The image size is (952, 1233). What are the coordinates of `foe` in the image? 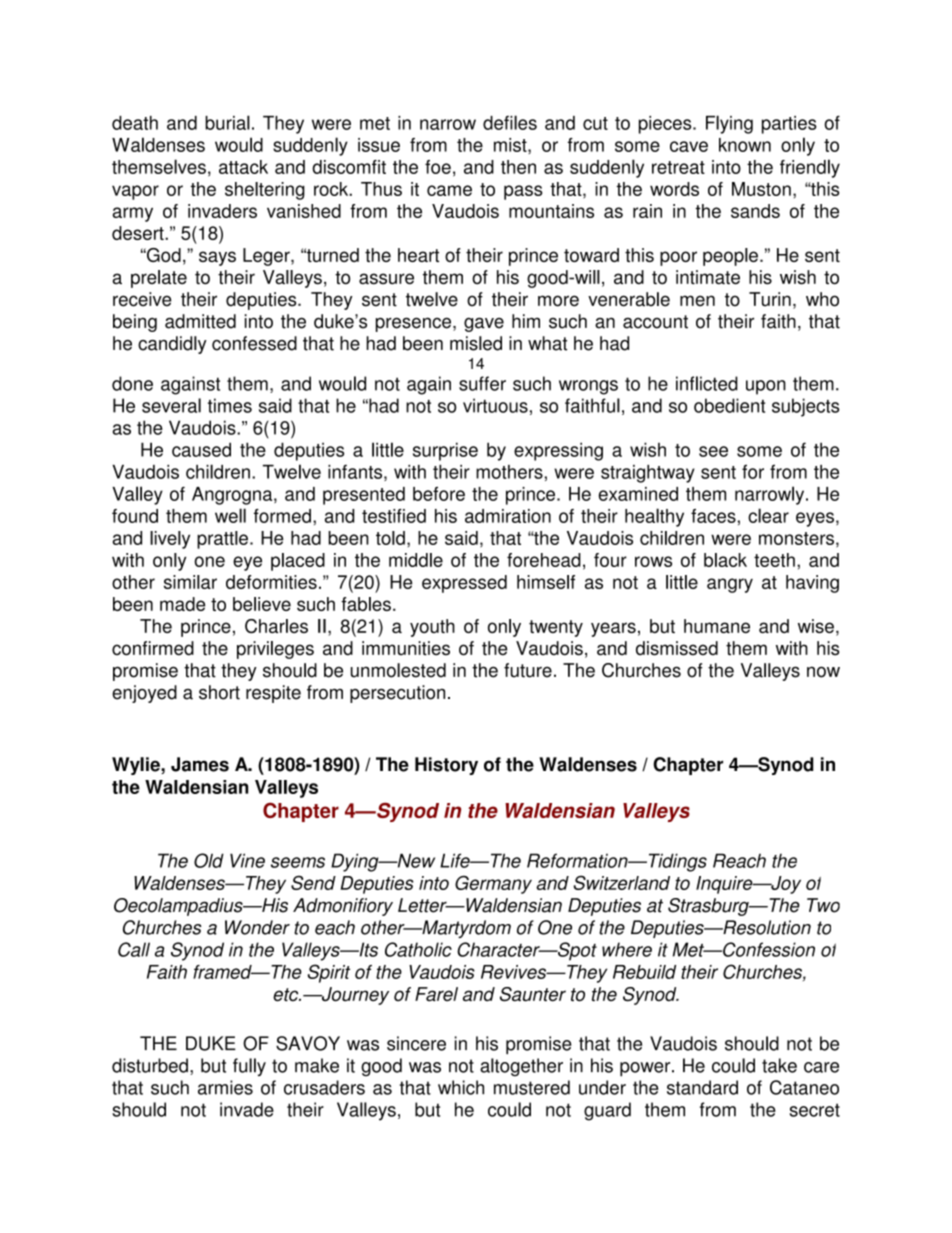 It's located at (438, 167).
